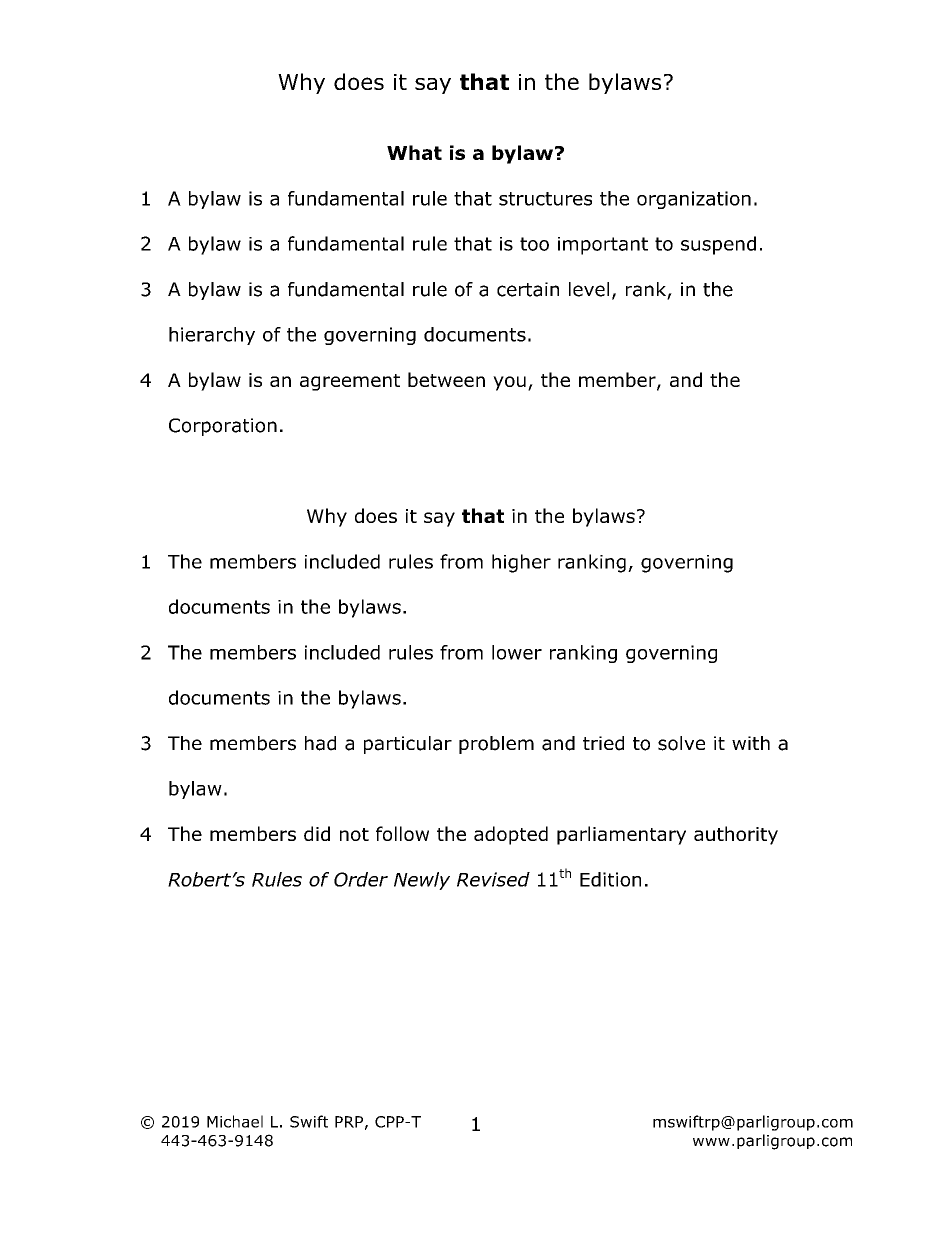 This document has height=1233, width=952. I want to click on Edition, so click(610, 879).
